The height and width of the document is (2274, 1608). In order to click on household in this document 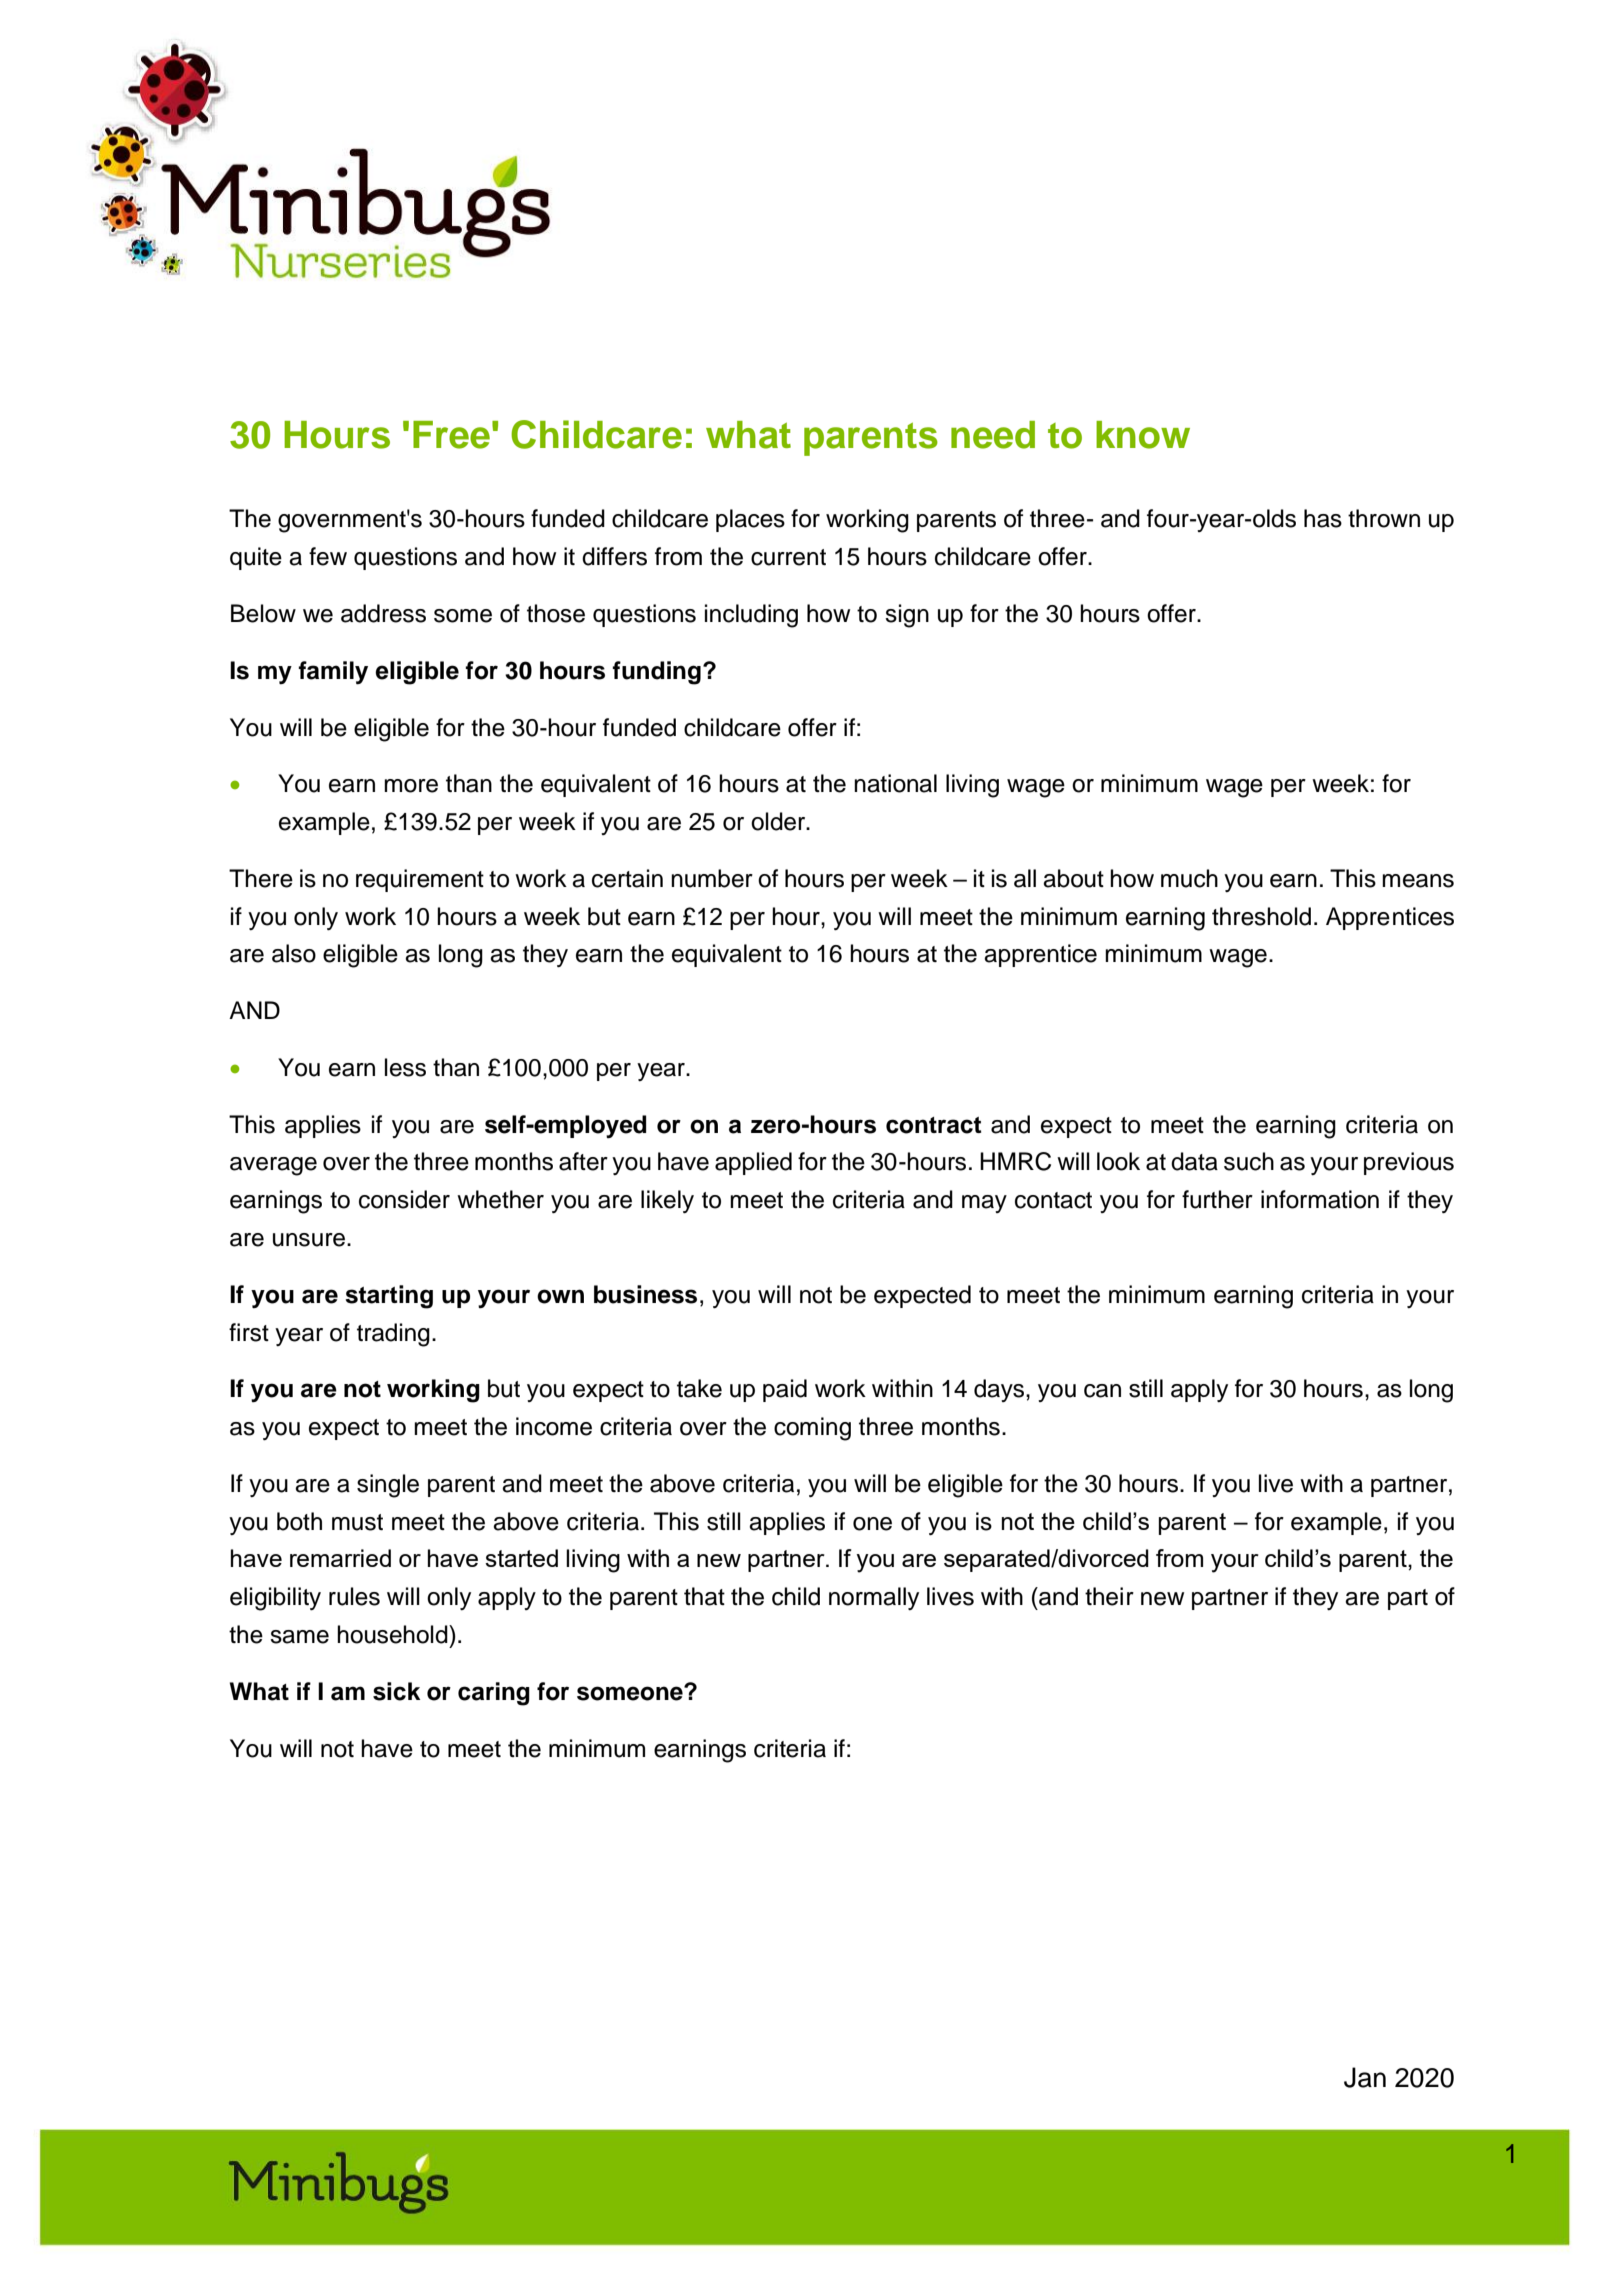, I will do `click(393, 1634)`.
